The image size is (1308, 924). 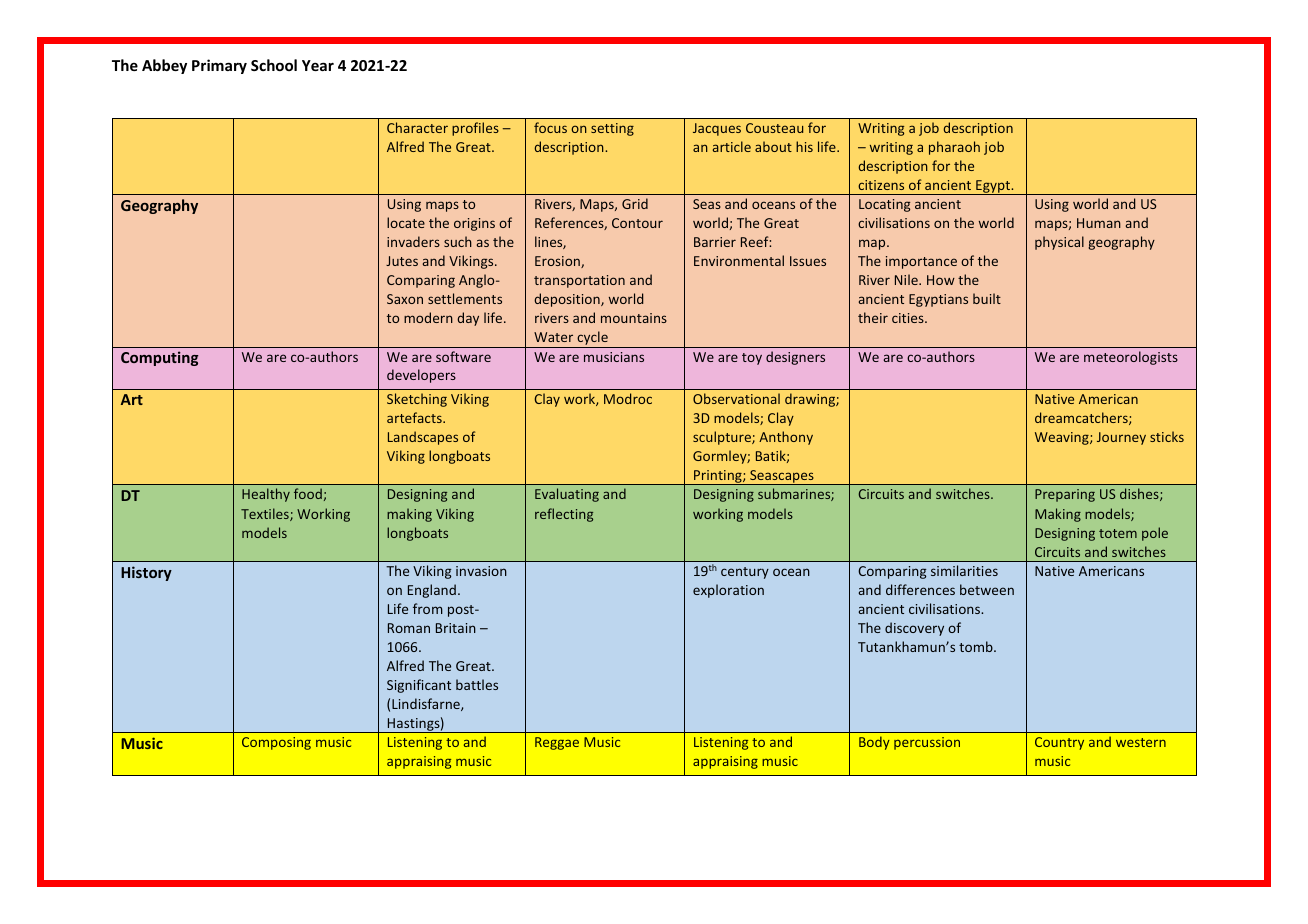 What do you see at coordinates (987, 589) in the screenshot?
I see `between` at bounding box center [987, 589].
